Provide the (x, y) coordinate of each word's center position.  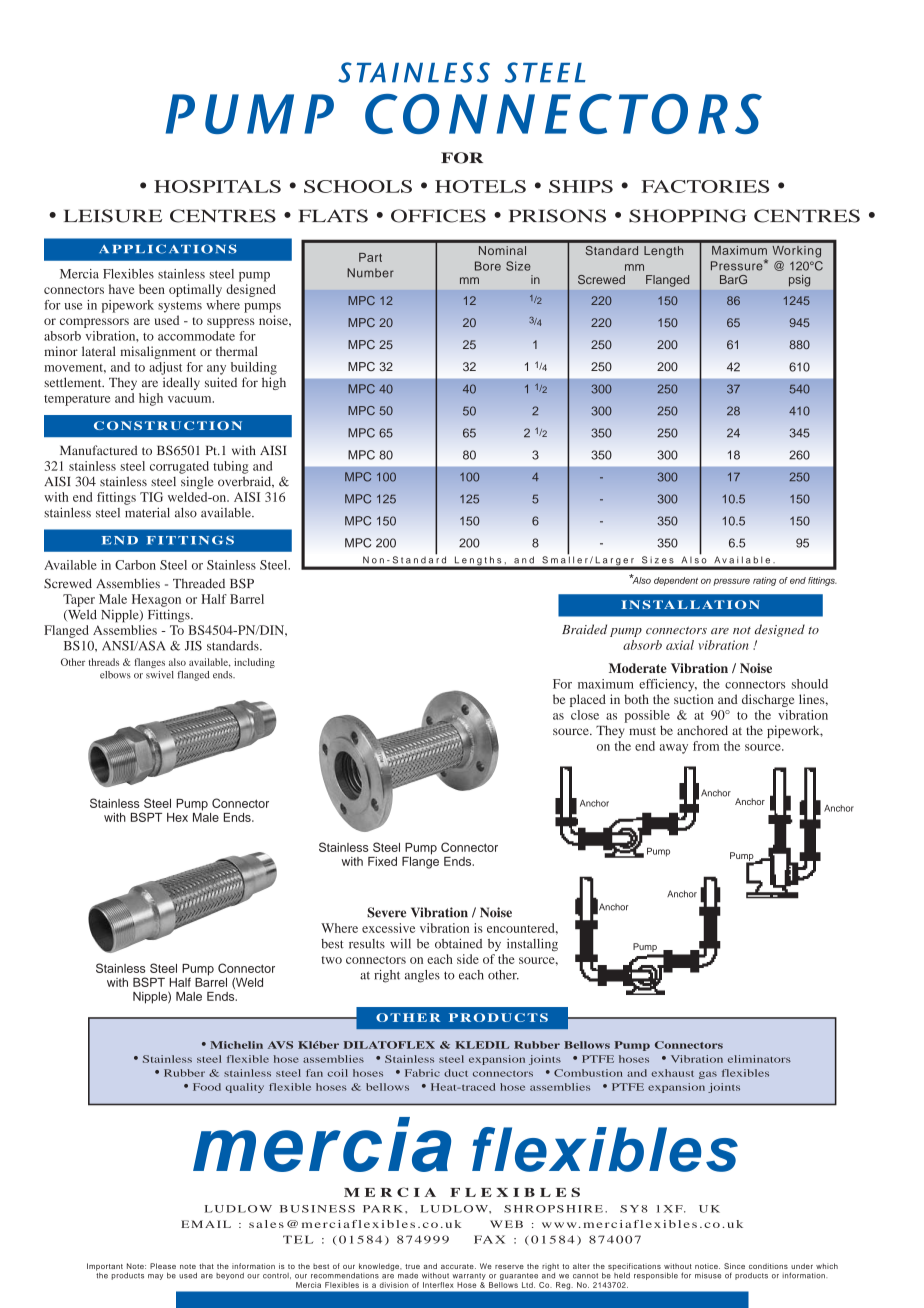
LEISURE (113, 216)
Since (734, 1266)
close (585, 715)
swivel (159, 675)
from (706, 746)
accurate (458, 1266)
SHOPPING (688, 216)
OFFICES (438, 216)
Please (163, 1266)
